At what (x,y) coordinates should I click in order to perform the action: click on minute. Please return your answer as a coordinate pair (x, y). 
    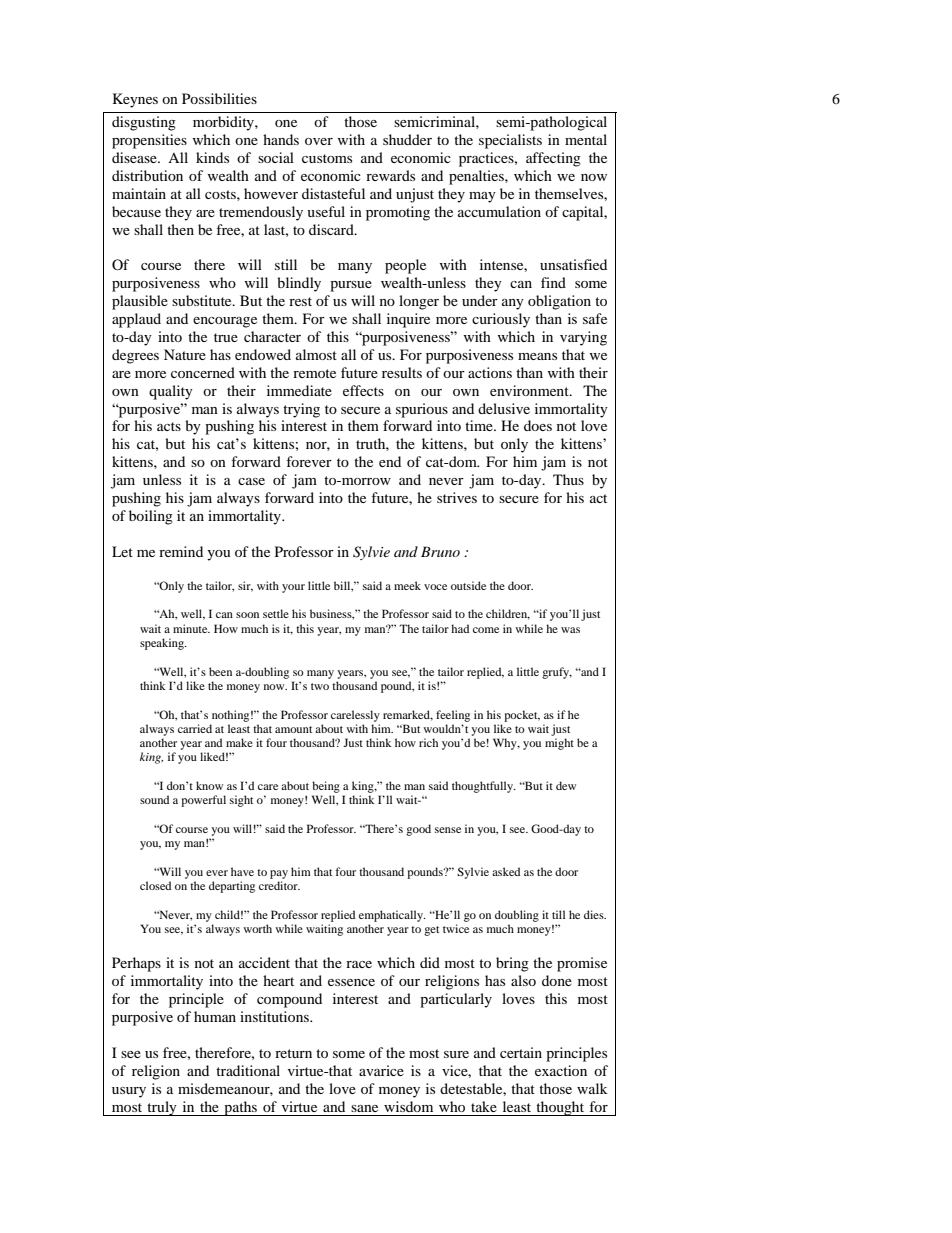
    Looking at the image, I should click on (191, 628).
